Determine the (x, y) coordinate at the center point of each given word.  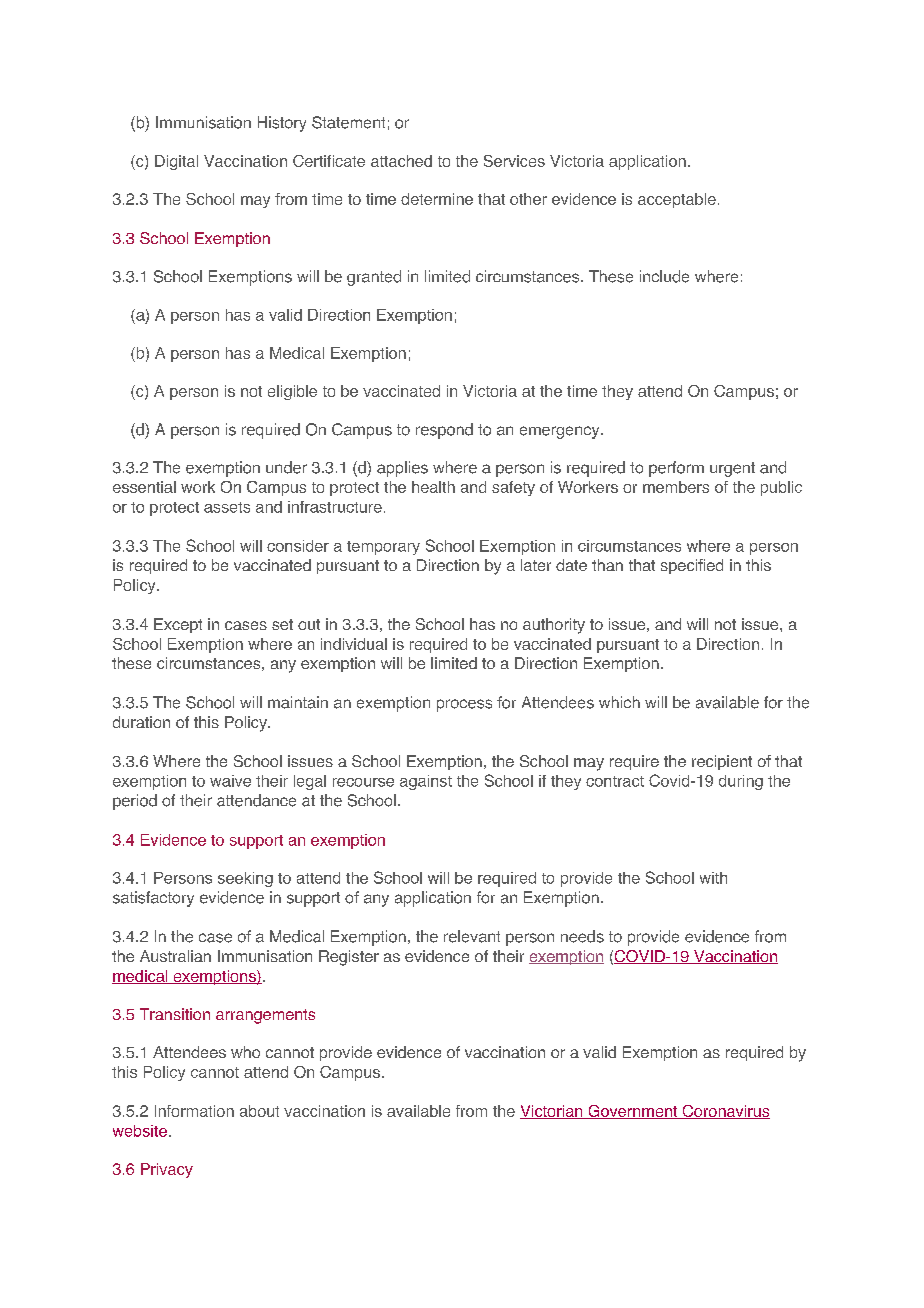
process (464, 705)
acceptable (677, 200)
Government (633, 1112)
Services (514, 161)
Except (178, 625)
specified (692, 566)
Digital (176, 162)
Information (194, 1111)
